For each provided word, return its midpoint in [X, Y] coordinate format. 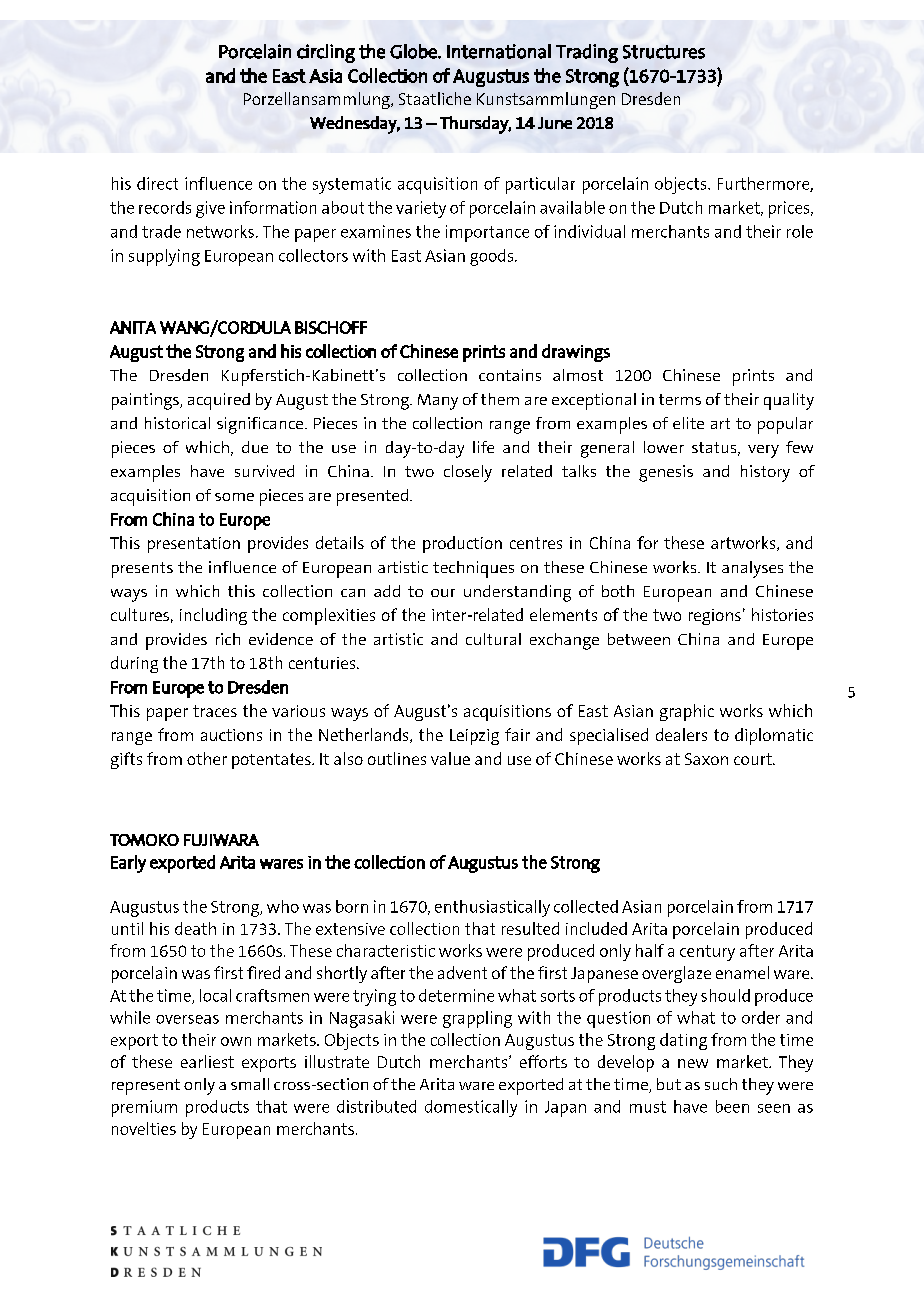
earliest [207, 1061]
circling [326, 53]
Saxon [706, 759]
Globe [414, 51]
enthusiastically [492, 908]
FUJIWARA [221, 840]
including [213, 616]
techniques [473, 569]
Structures [664, 52]
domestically [471, 1108]
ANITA [133, 327]
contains [510, 375]
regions [715, 617]
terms [680, 399]
